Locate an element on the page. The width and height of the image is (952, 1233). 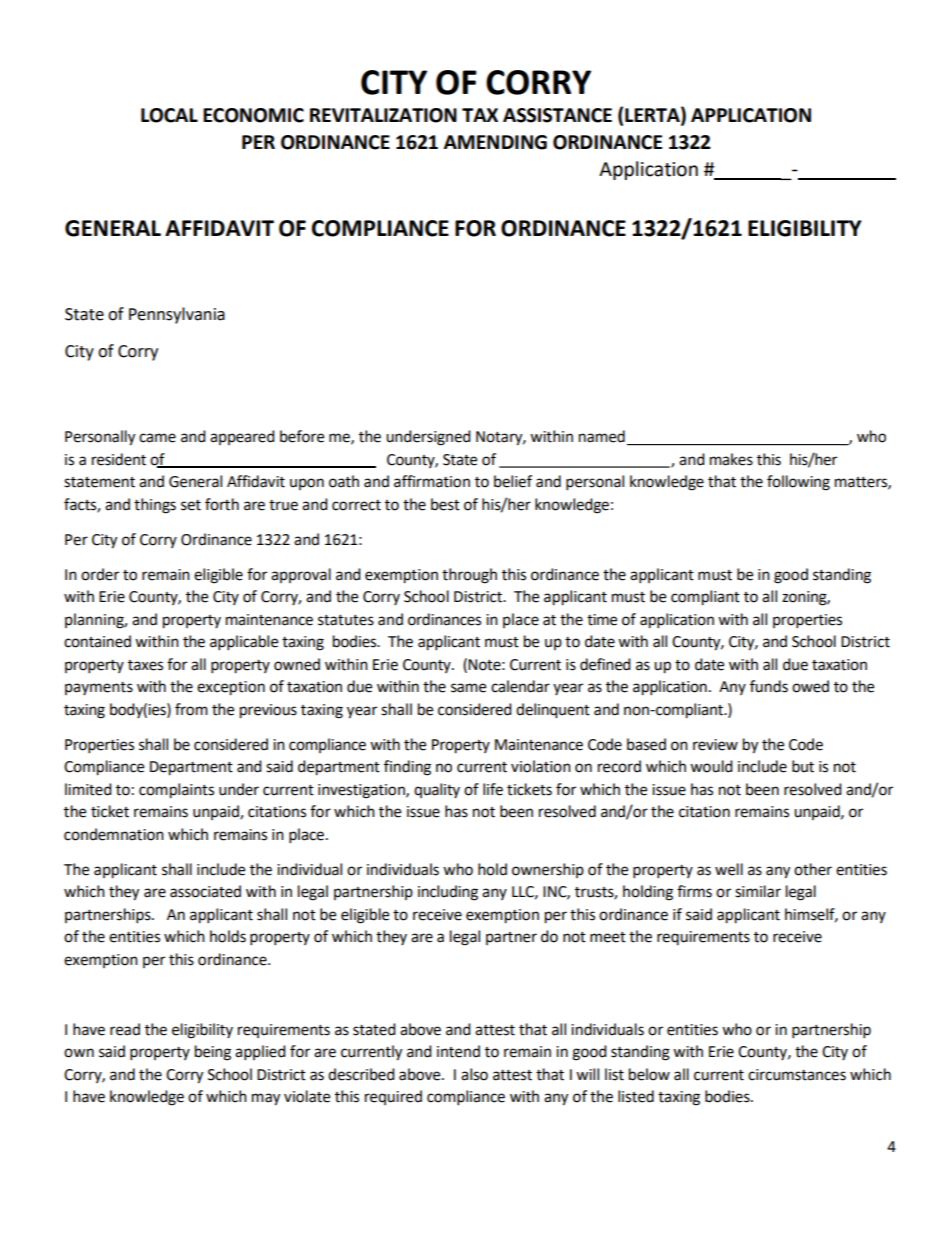
AMENDING is located at coordinates (495, 142).
